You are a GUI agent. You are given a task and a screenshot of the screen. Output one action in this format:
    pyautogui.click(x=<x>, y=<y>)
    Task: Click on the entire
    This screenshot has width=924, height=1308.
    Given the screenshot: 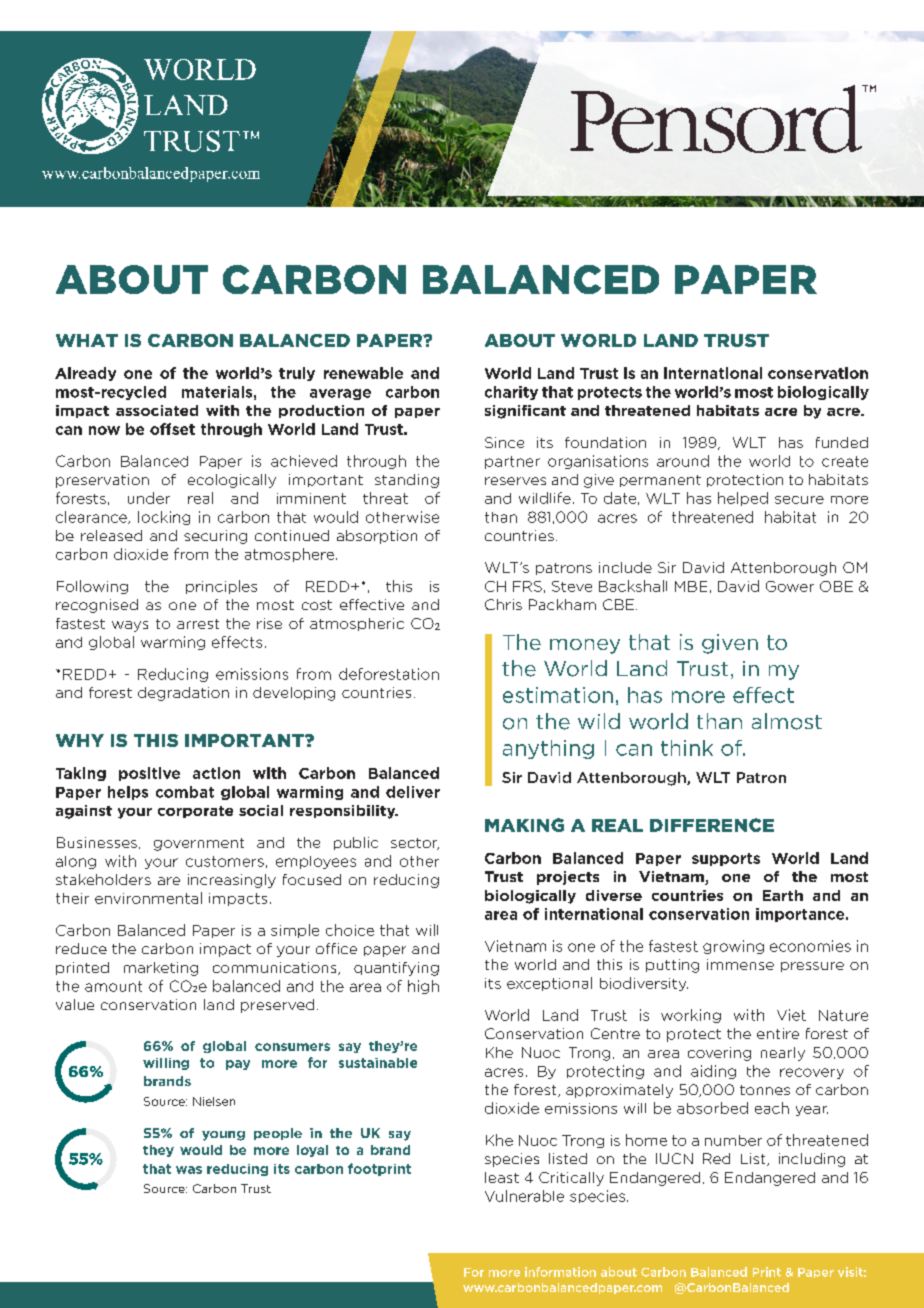 What is the action you would take?
    pyautogui.click(x=778, y=1033)
